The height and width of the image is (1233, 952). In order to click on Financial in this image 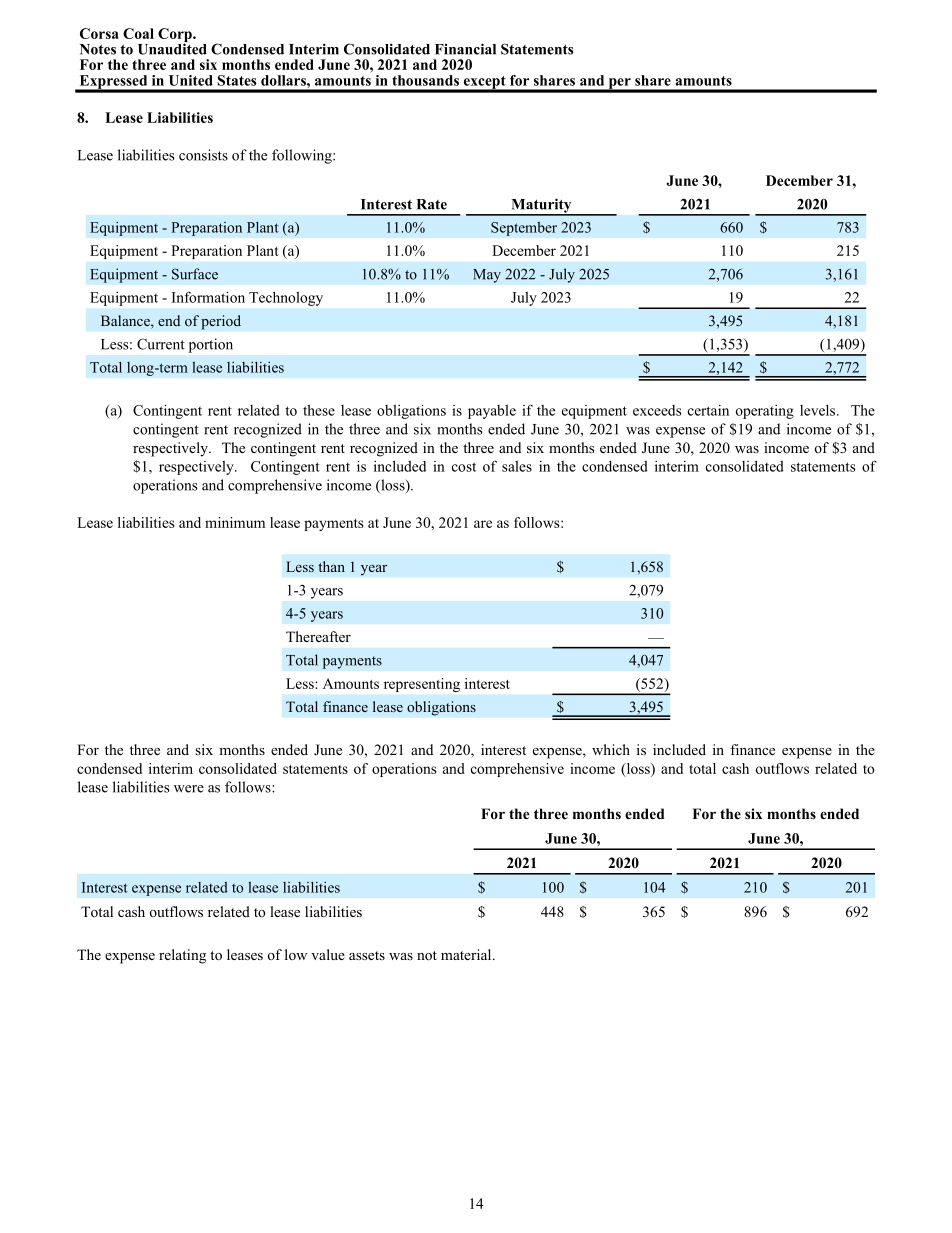, I will do `click(465, 49)`.
